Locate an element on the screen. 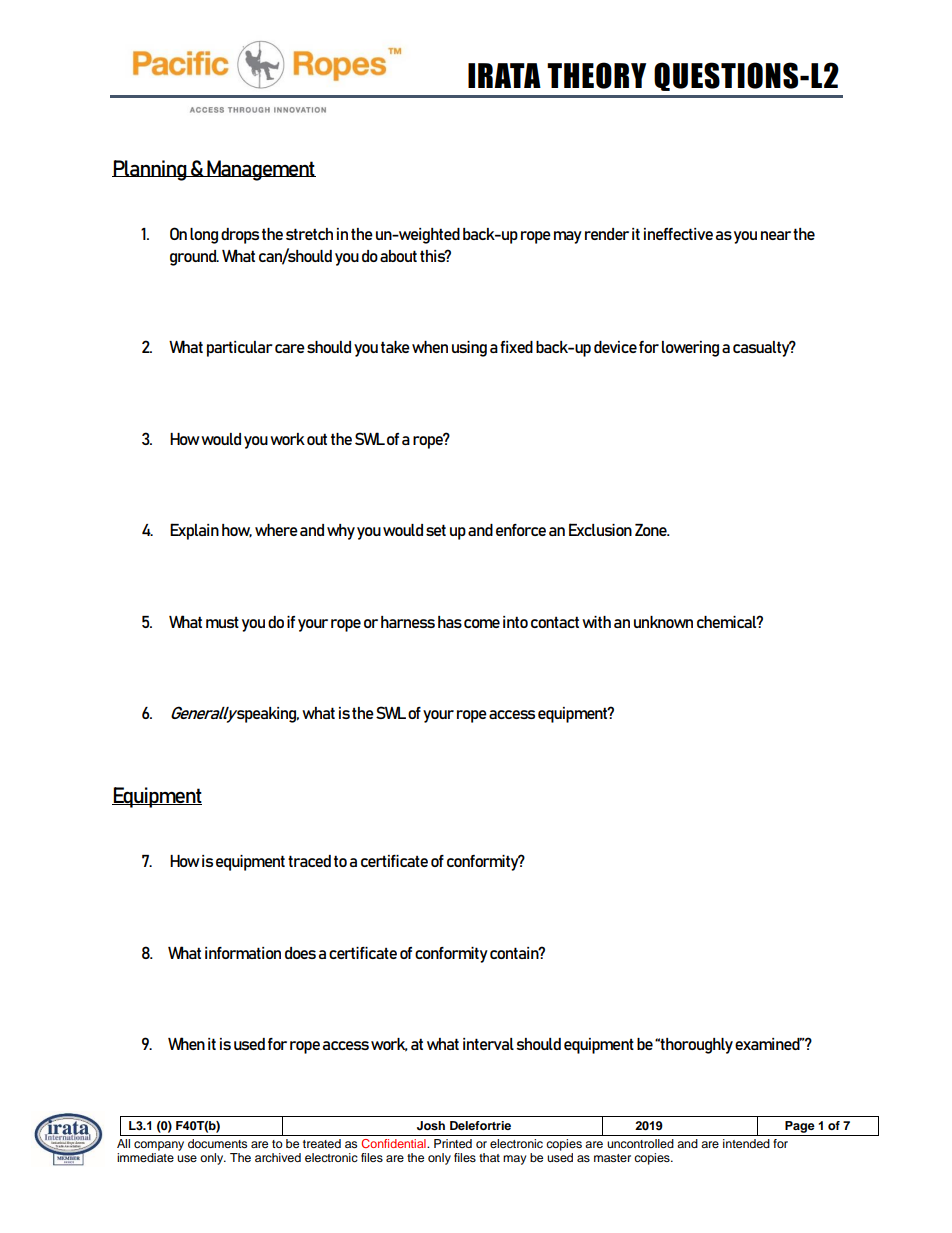 The image size is (952, 1233). Printed is located at coordinates (453, 1143).
